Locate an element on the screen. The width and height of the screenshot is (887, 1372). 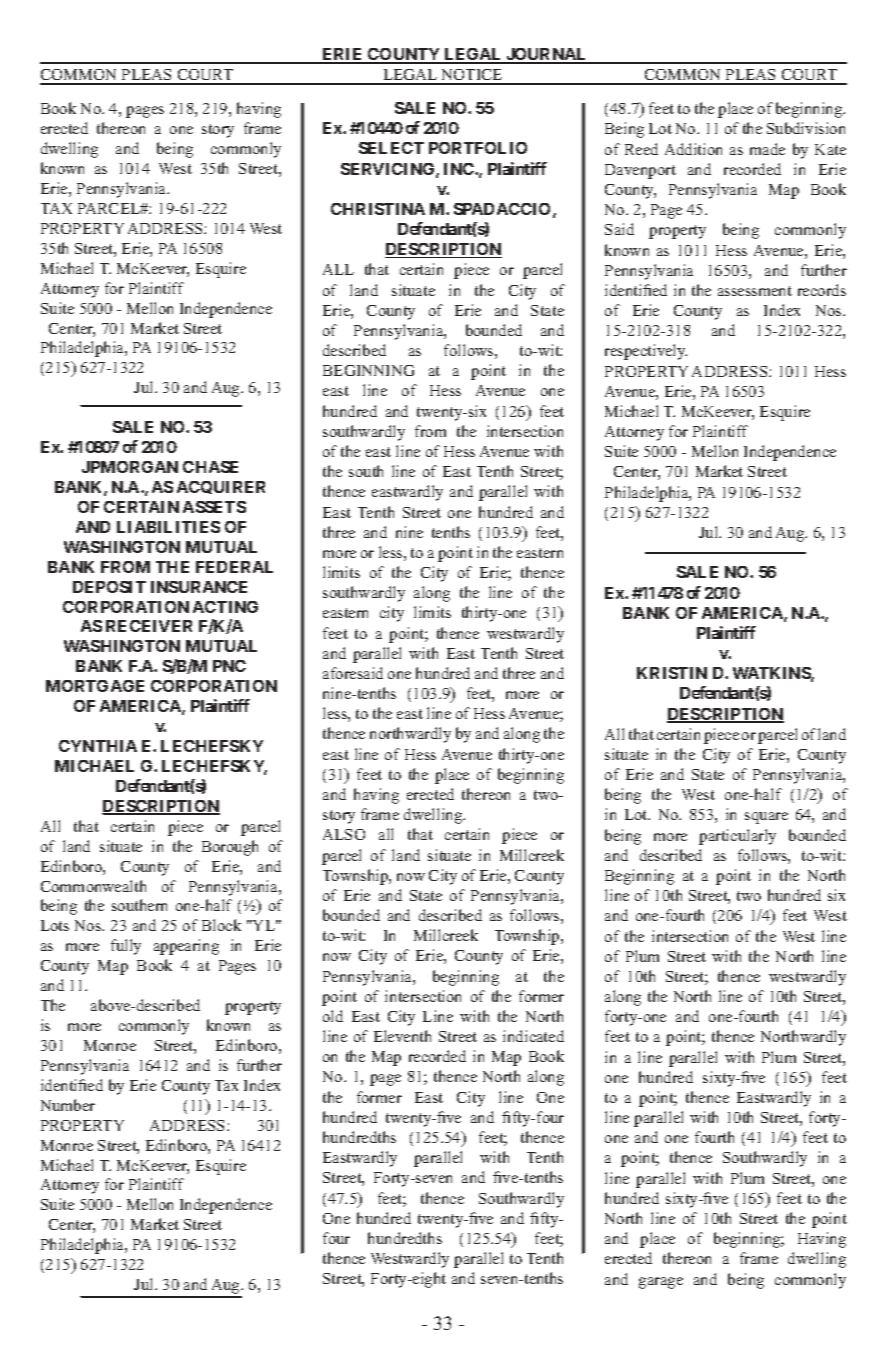
SELECT is located at coordinates (391, 148).
